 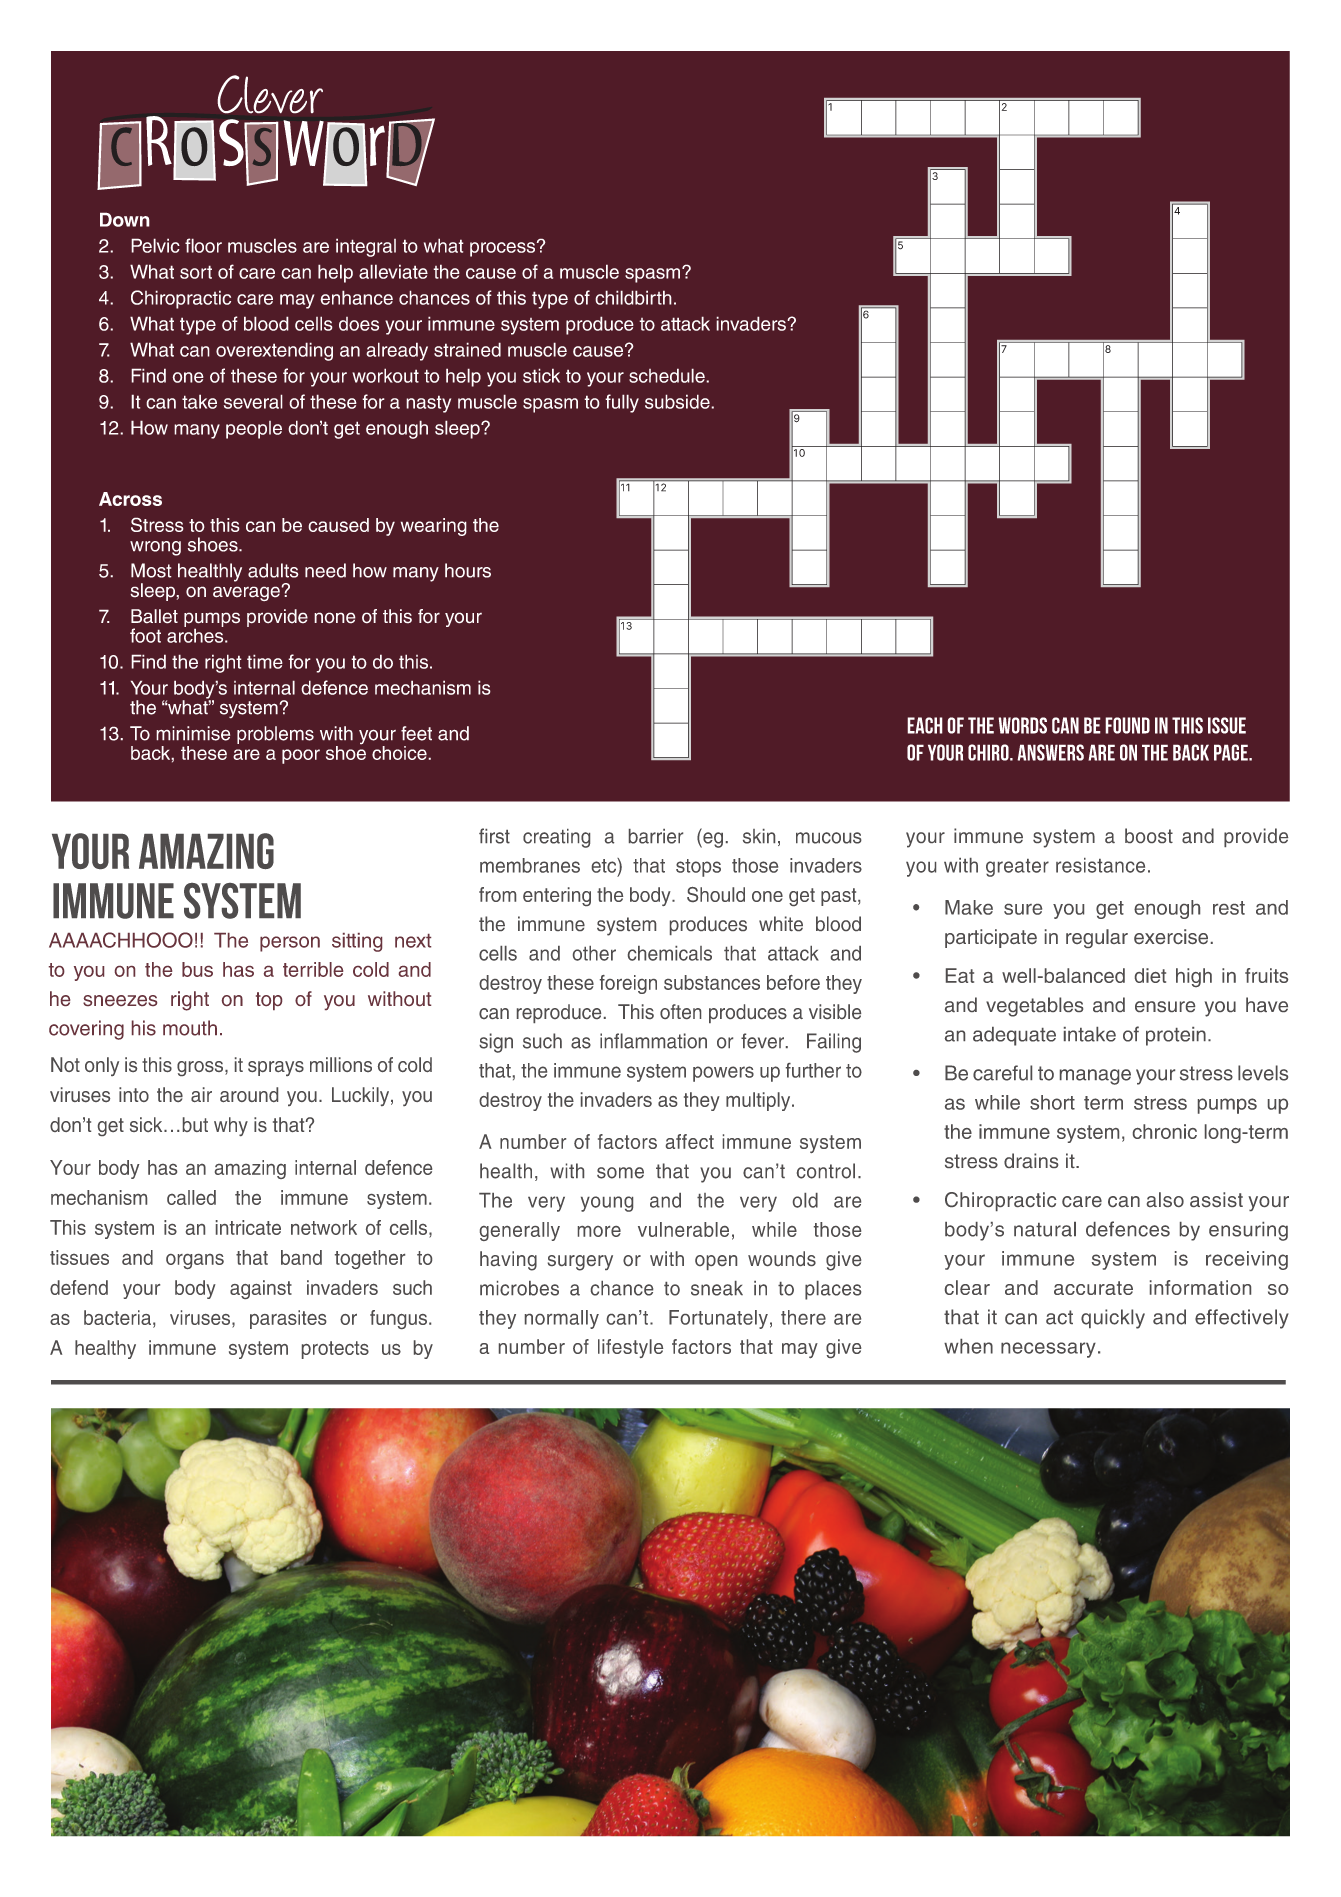 What do you see at coordinates (718, 1319) in the image?
I see `Fortunately` at bounding box center [718, 1319].
